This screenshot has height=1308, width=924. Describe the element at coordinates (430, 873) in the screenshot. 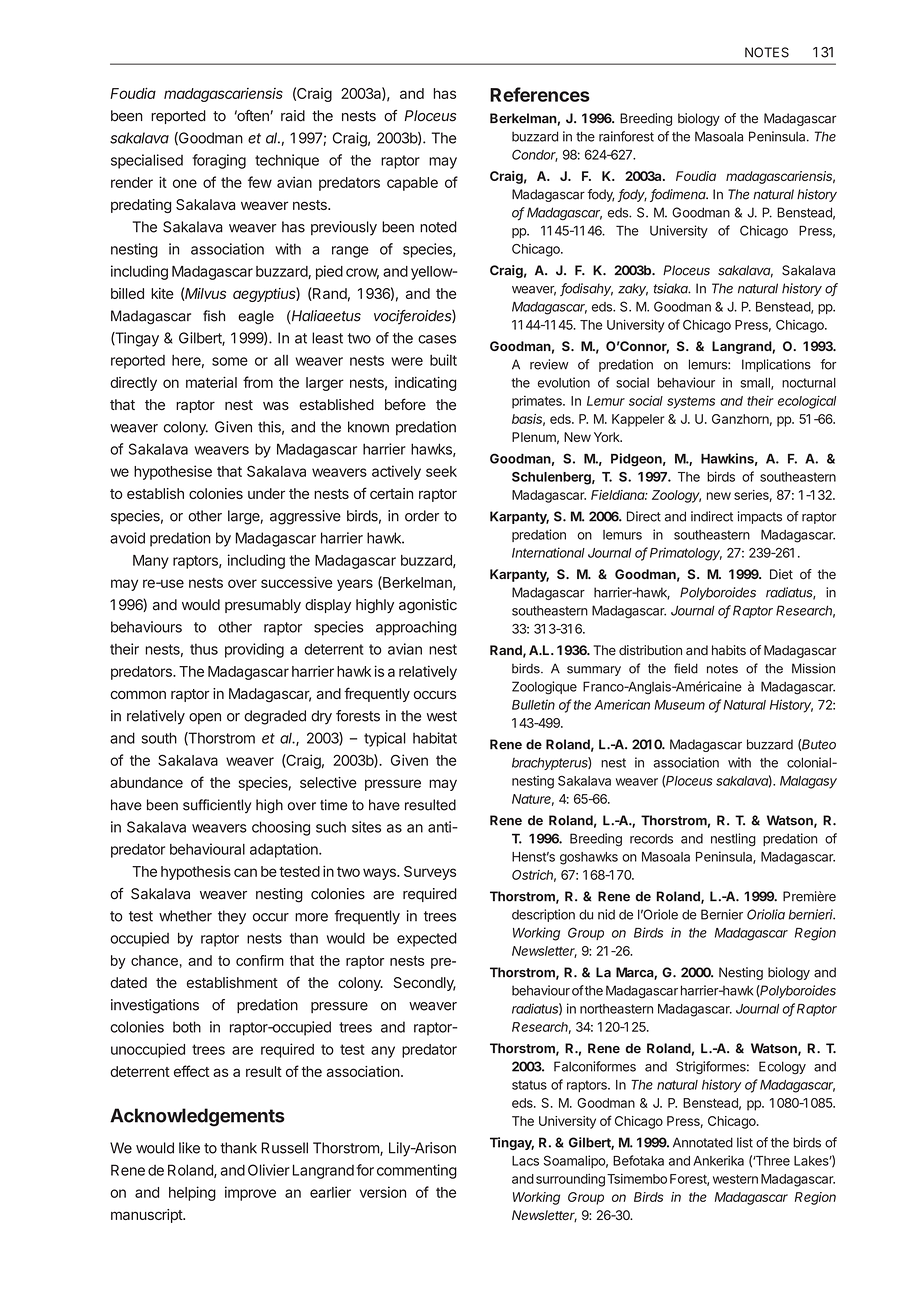

I see `Surveys` at that location.
